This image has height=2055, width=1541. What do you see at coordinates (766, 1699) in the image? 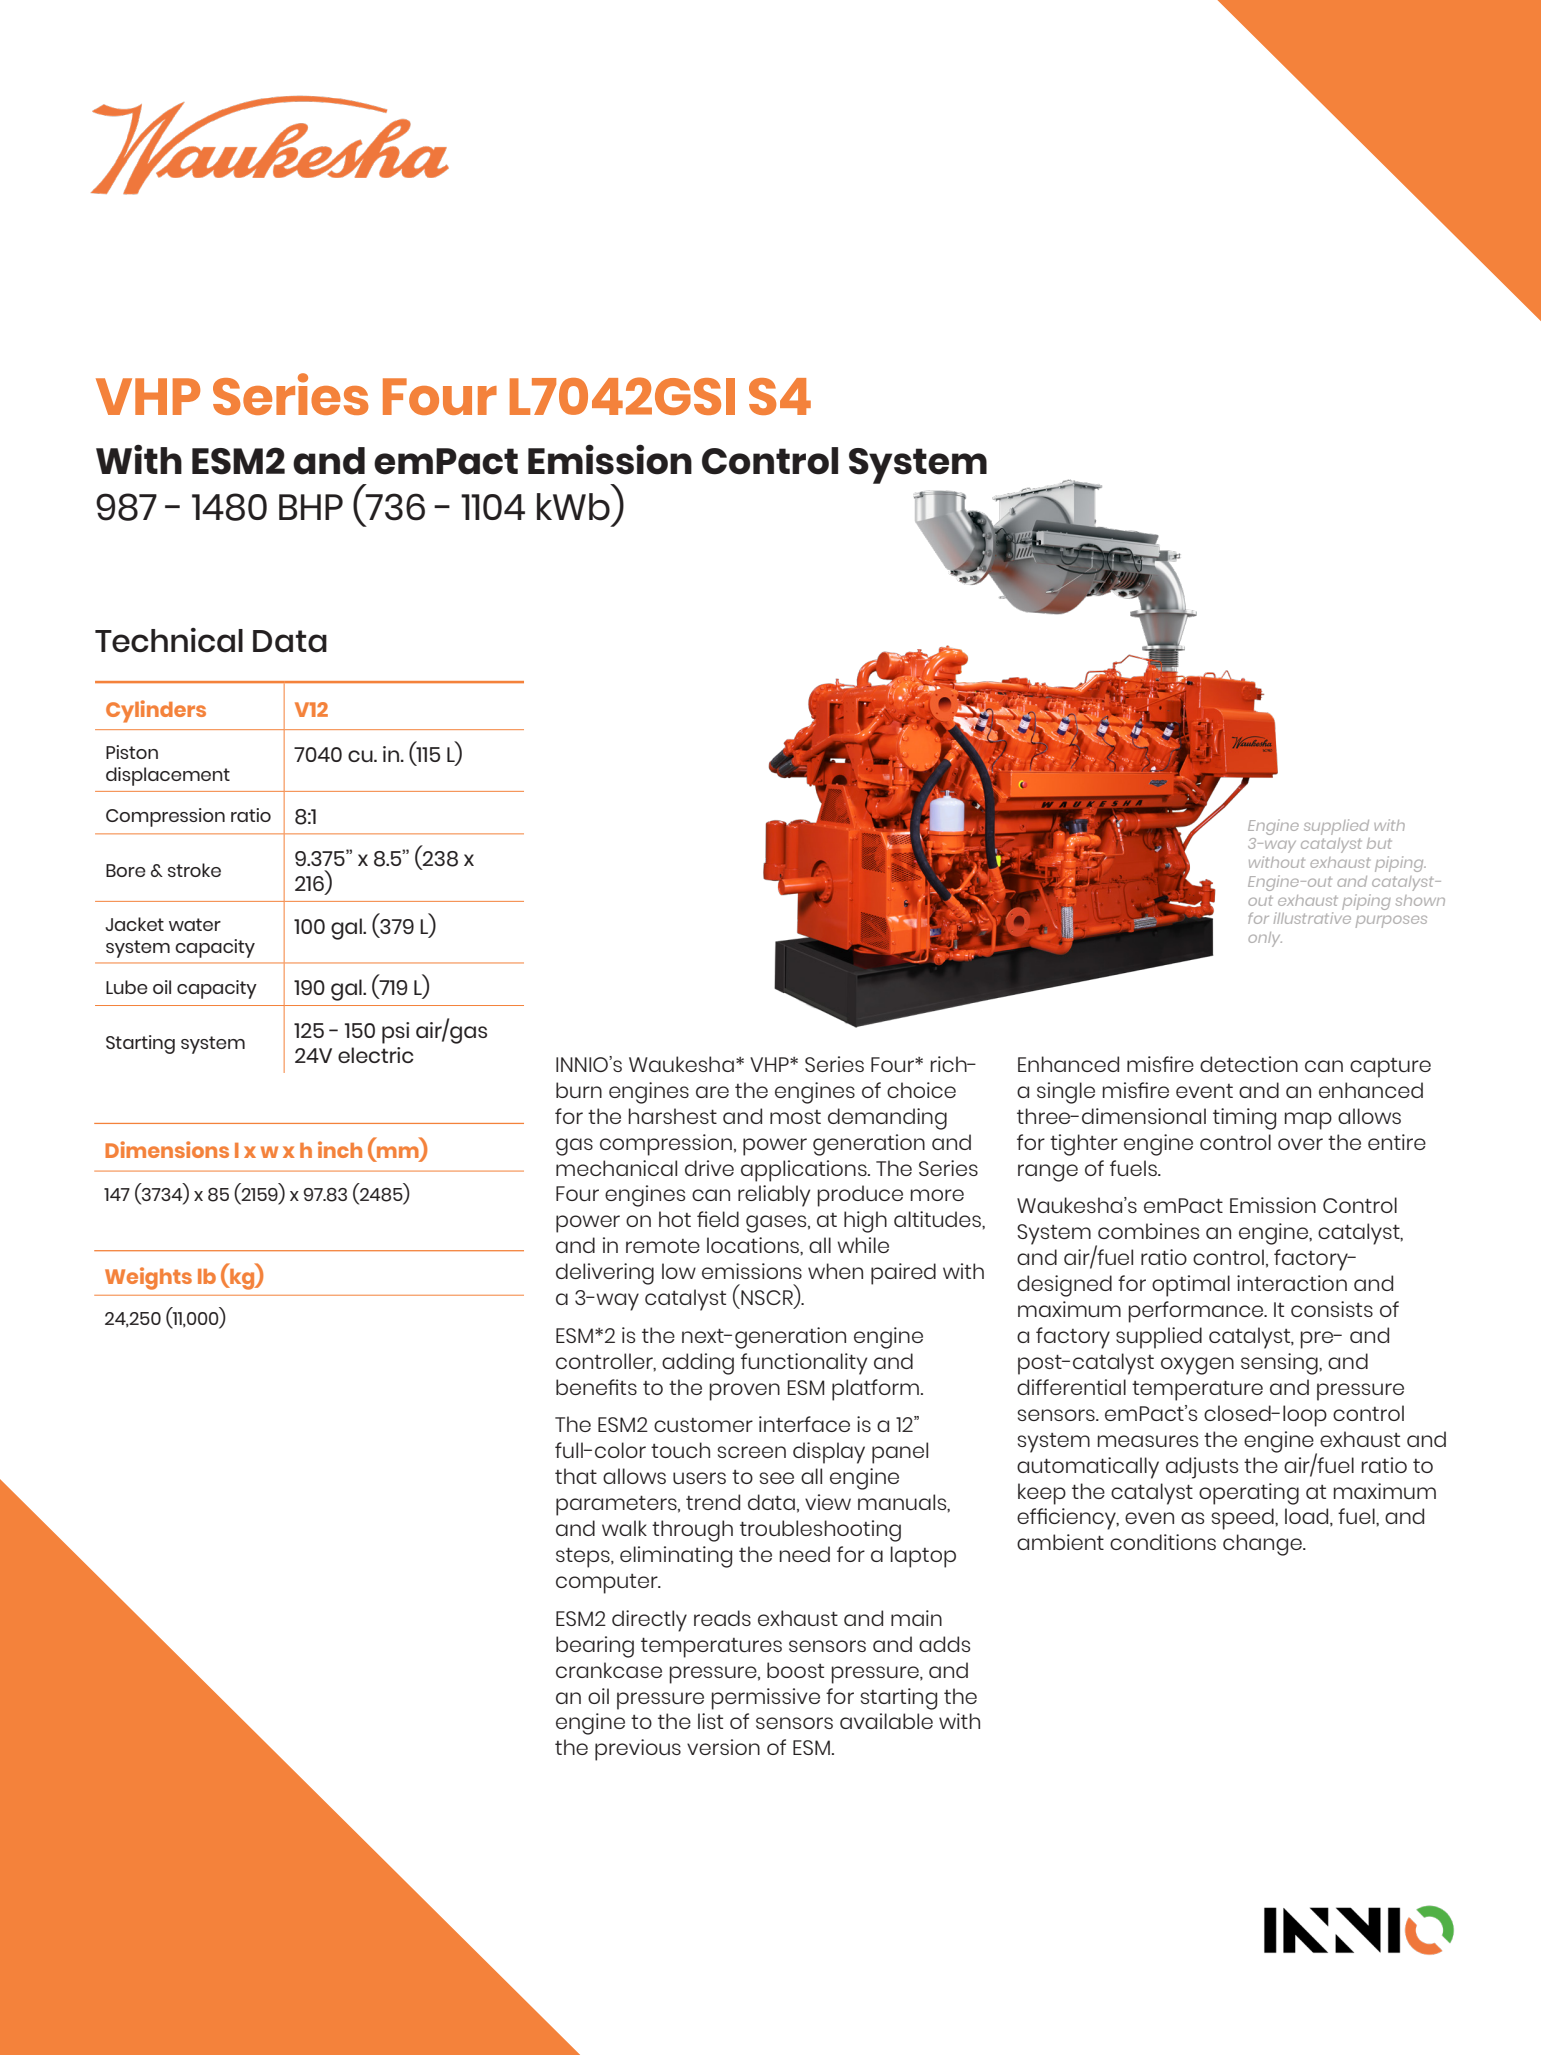
I see `permissive` at bounding box center [766, 1699].
